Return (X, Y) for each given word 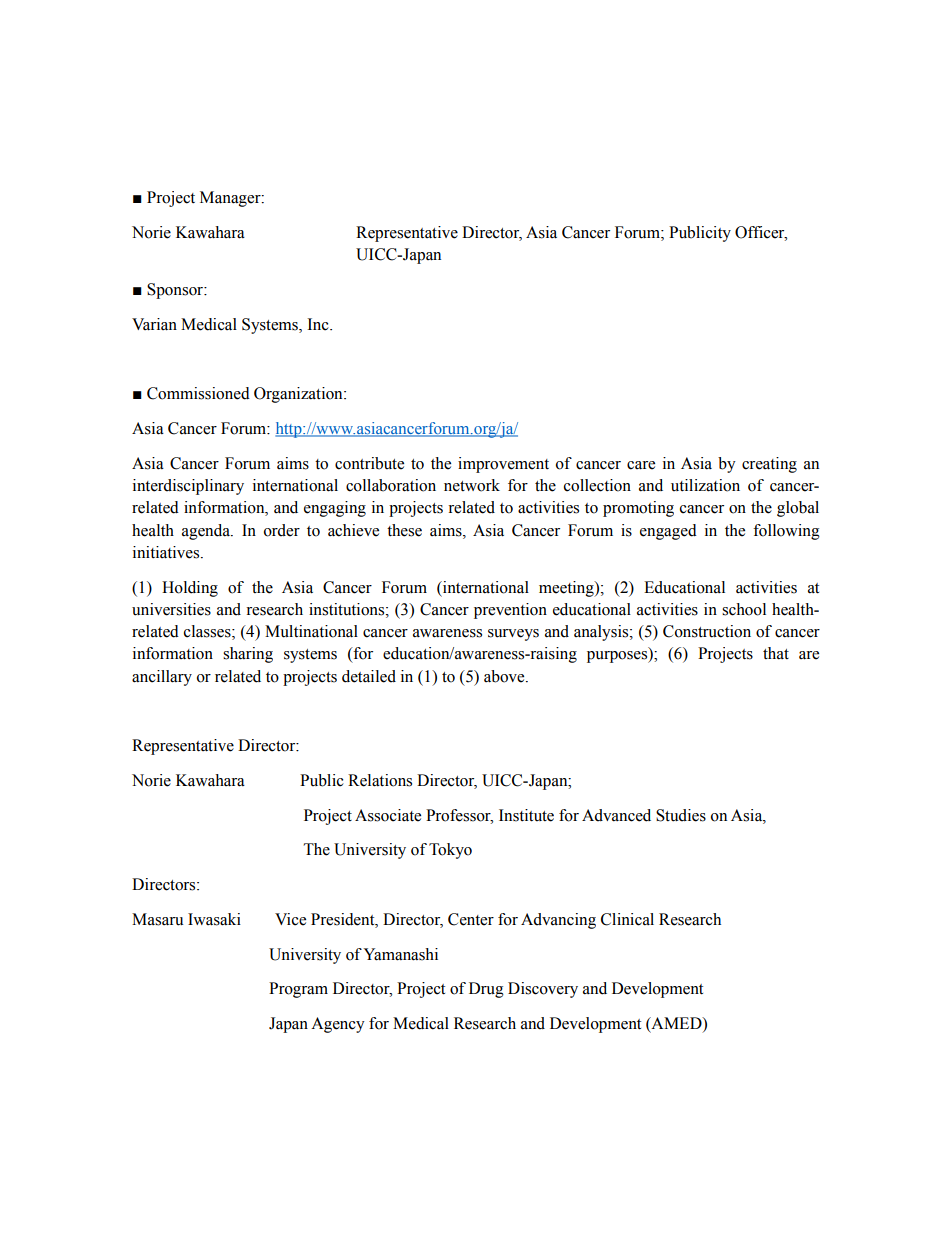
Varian (154, 324)
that (776, 653)
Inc (319, 324)
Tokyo (450, 851)
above (505, 676)
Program (298, 990)
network (472, 485)
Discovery (543, 990)
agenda (207, 532)
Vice (290, 919)
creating (769, 465)
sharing (248, 655)
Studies (681, 815)
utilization (705, 485)
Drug (486, 990)
